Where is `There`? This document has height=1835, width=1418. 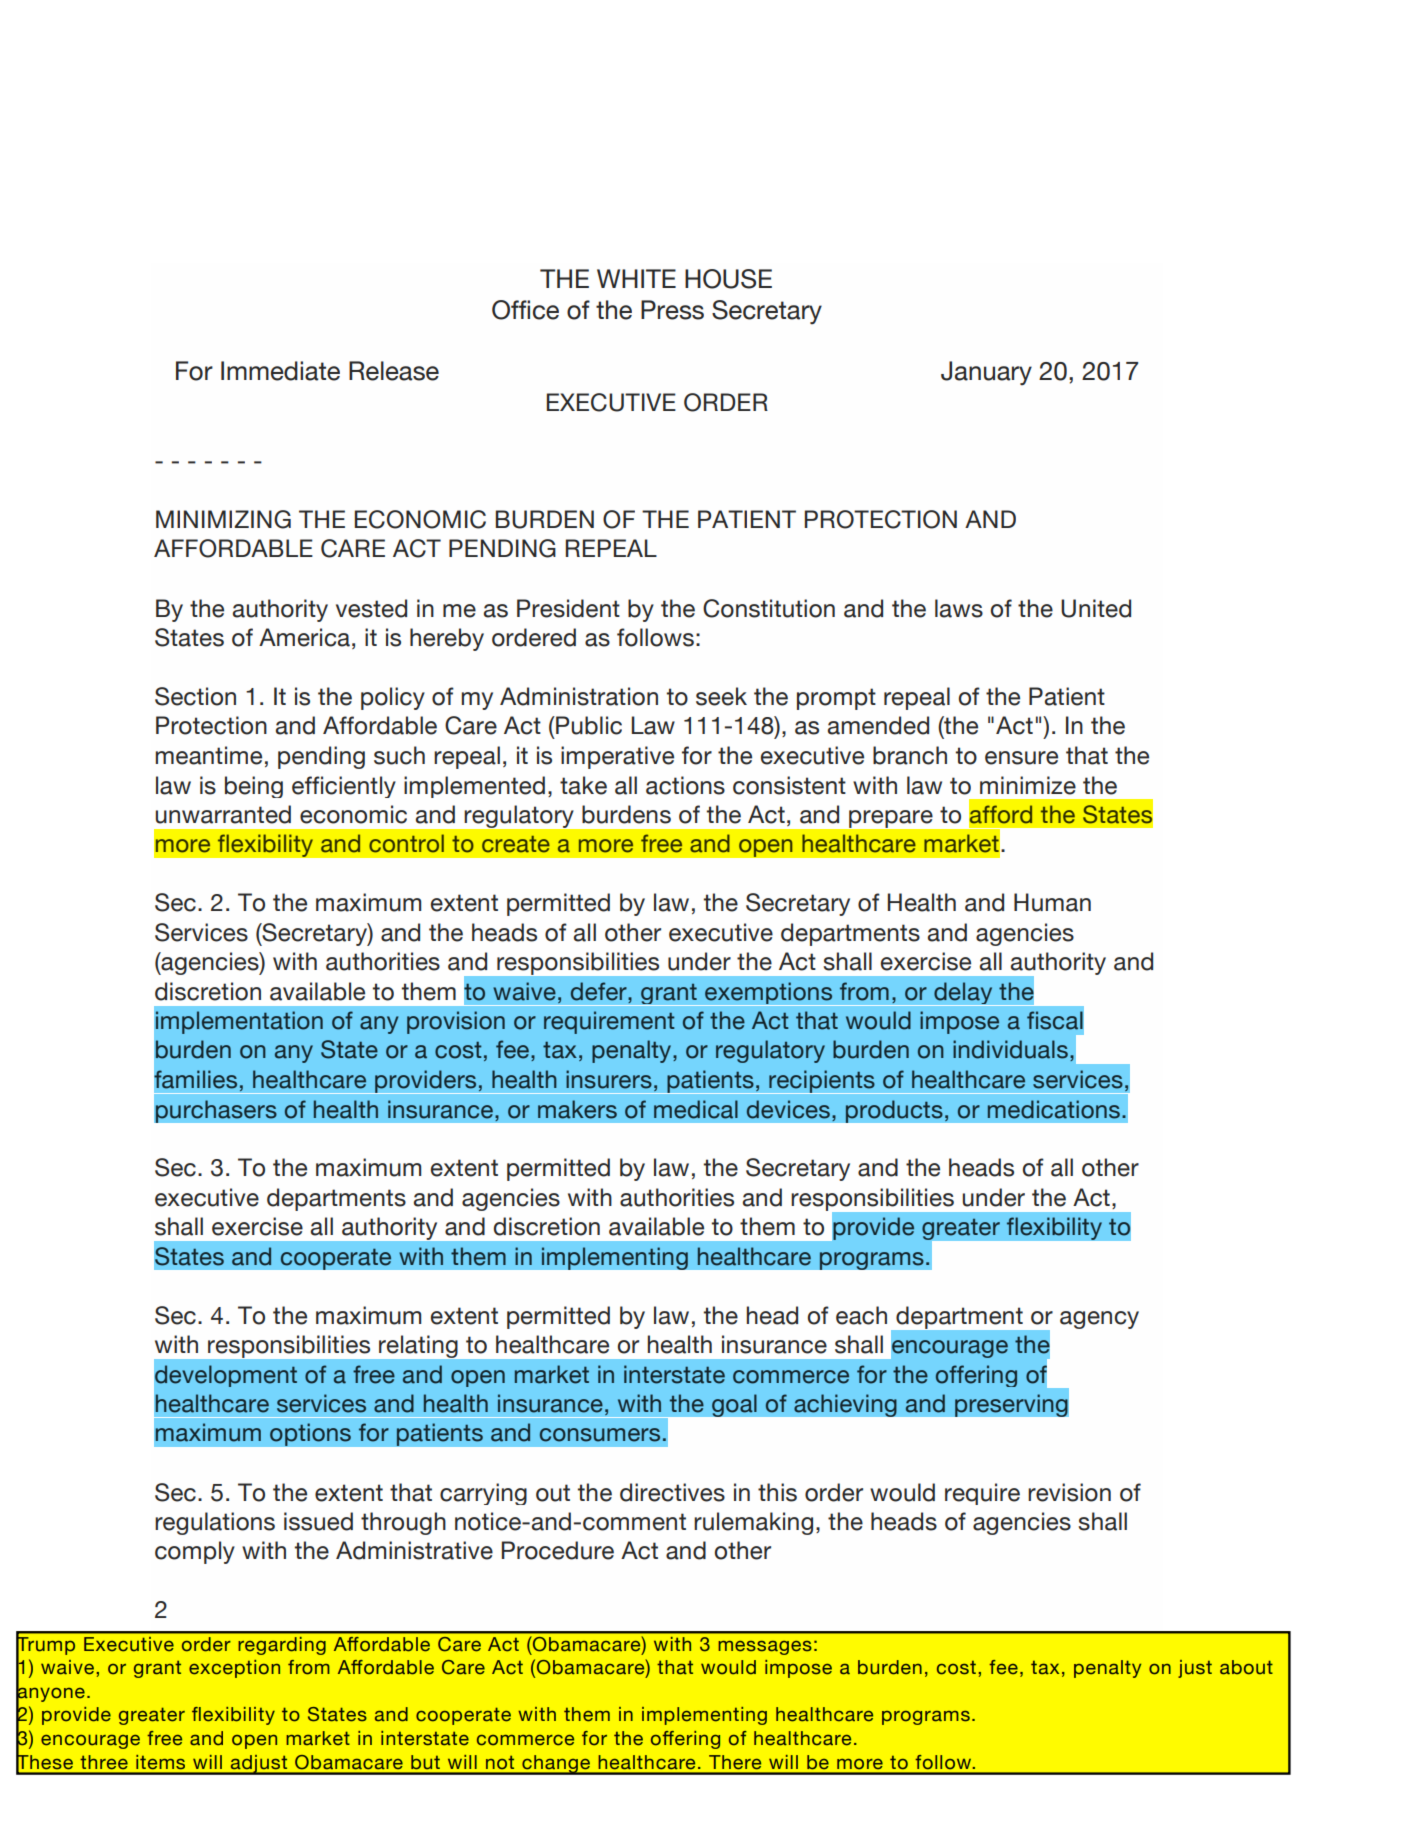 There is located at coordinates (735, 1762).
